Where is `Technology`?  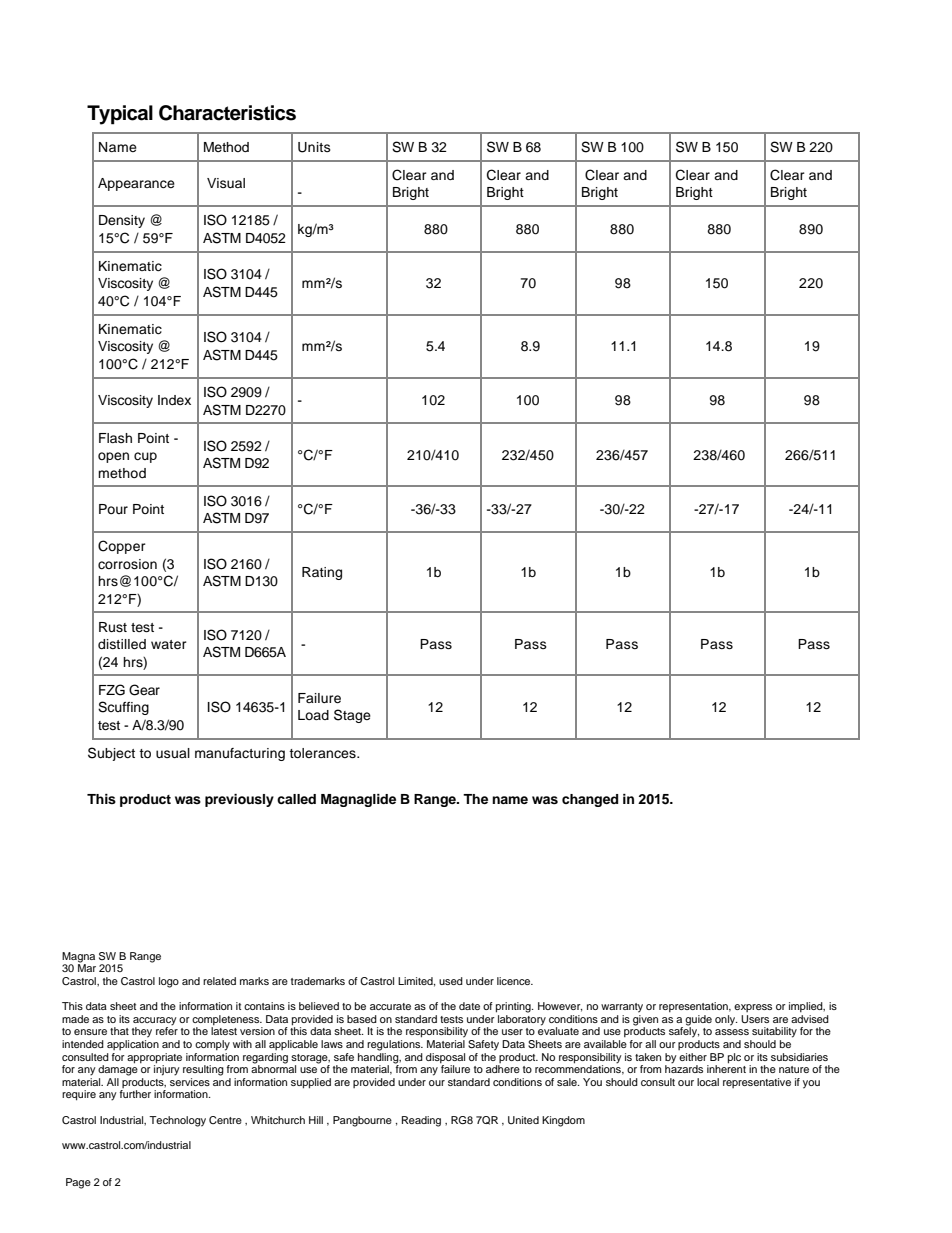 Technology is located at coordinates (177, 1121).
